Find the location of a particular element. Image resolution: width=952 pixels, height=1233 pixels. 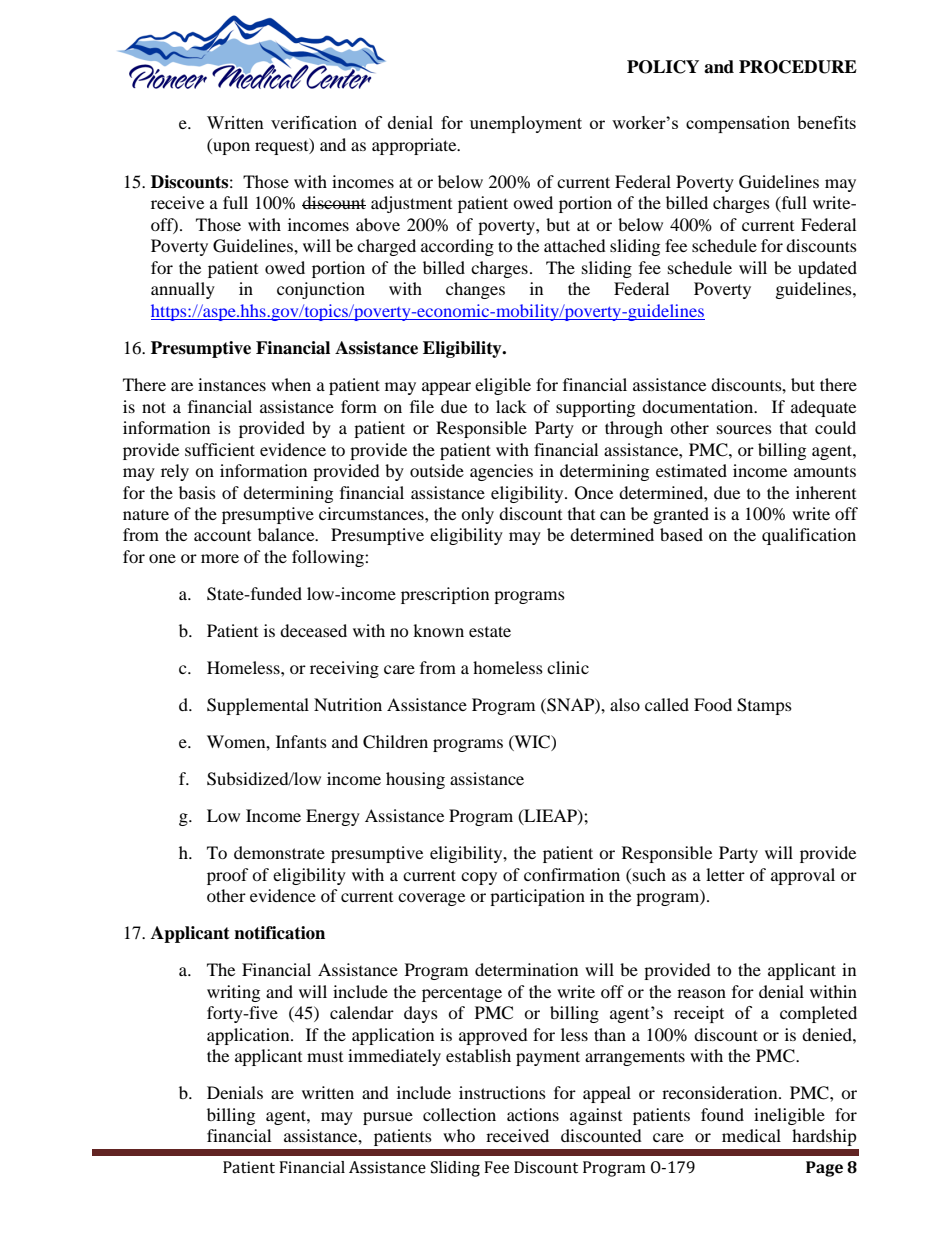

must is located at coordinates (325, 1057).
